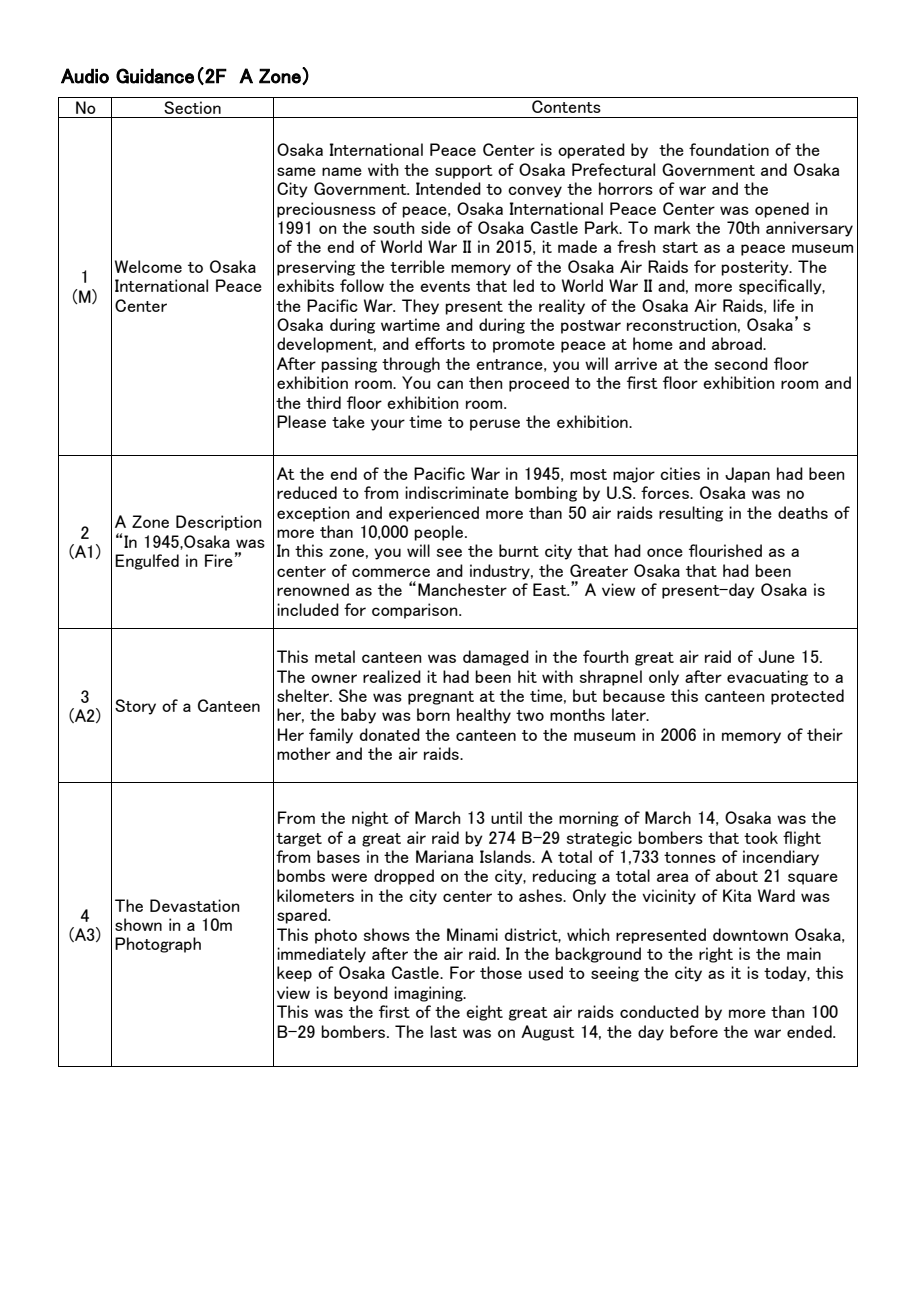 The image size is (924, 1308). Describe the element at coordinates (85, 76) in the screenshot. I see `Audio` at that location.
